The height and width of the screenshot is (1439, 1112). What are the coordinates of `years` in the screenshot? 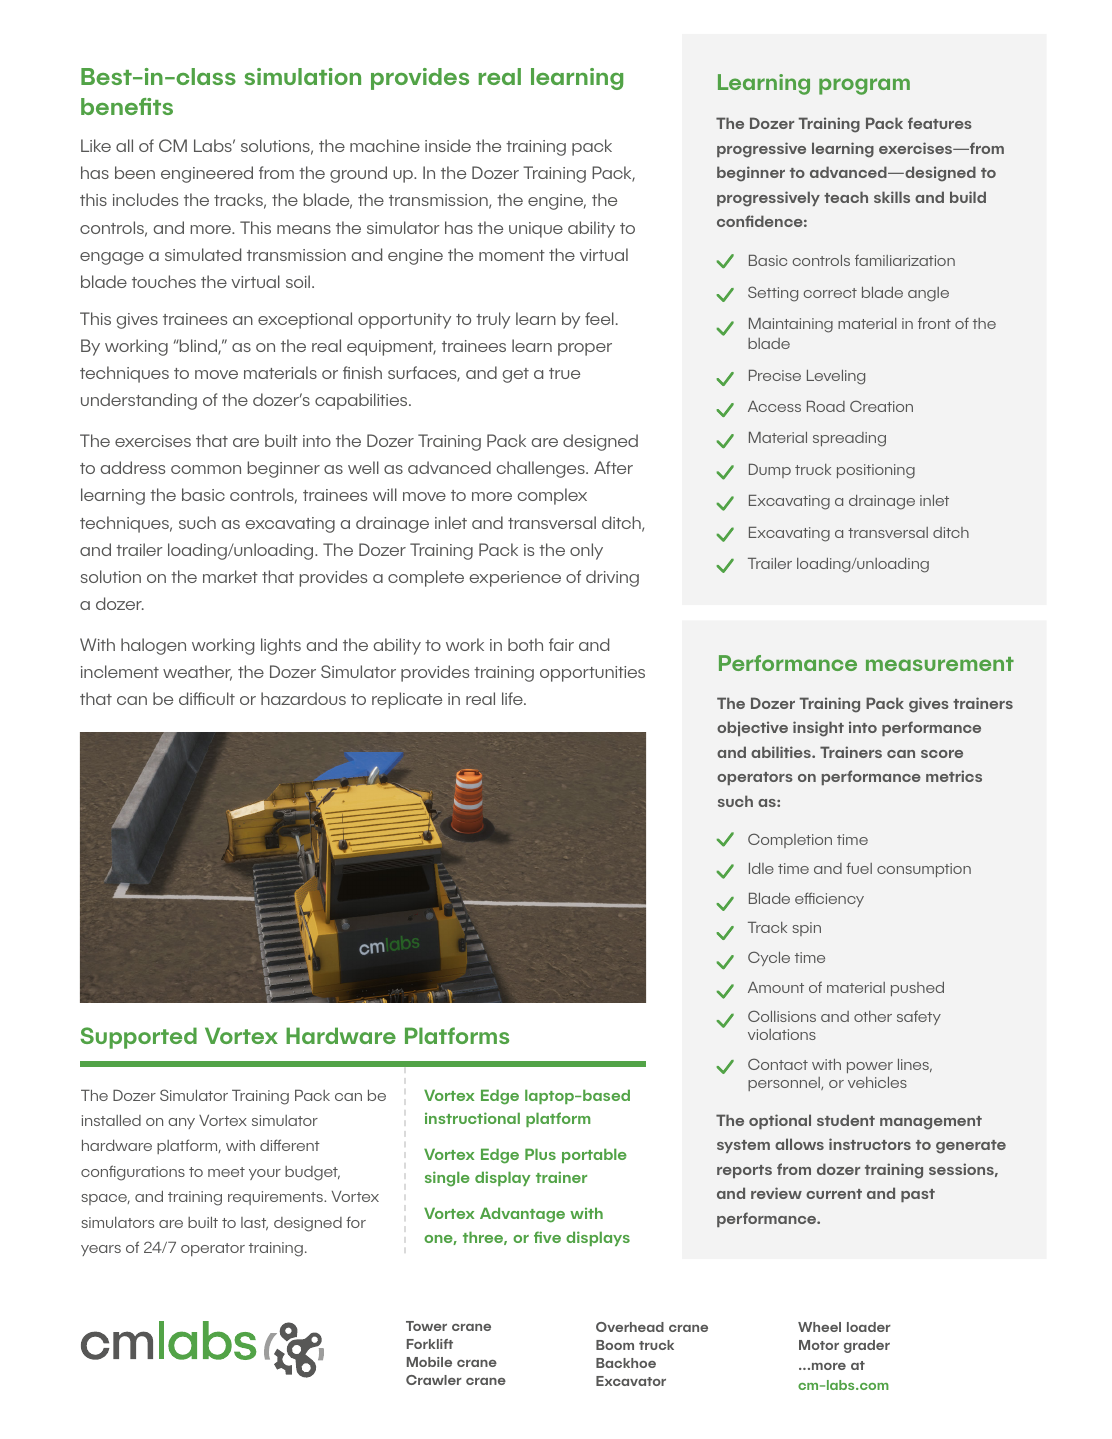 It's located at (101, 1250).
